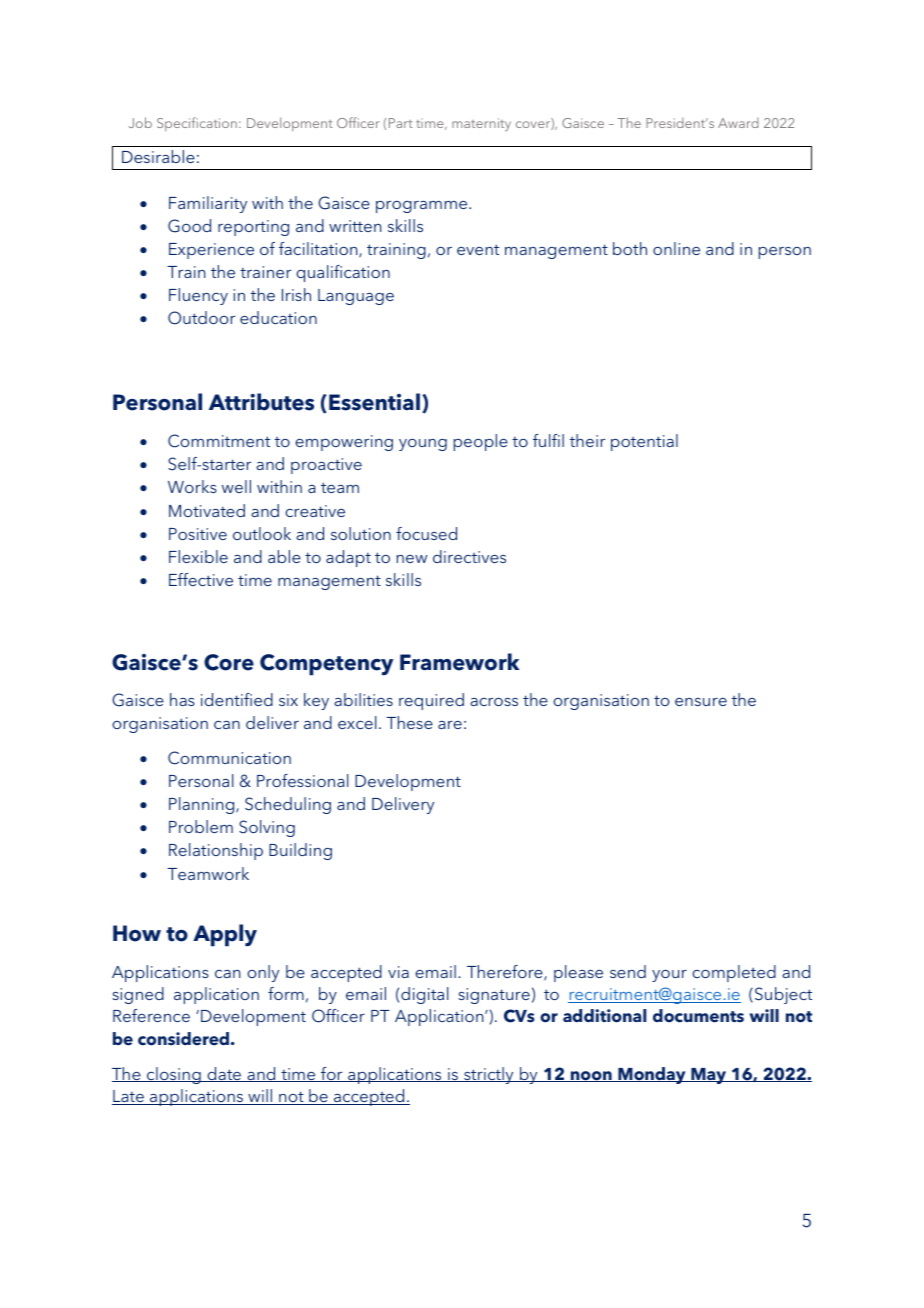 This page has height=1308, width=924. Describe the element at coordinates (489, 1075) in the page. I see `strictly` at that location.
